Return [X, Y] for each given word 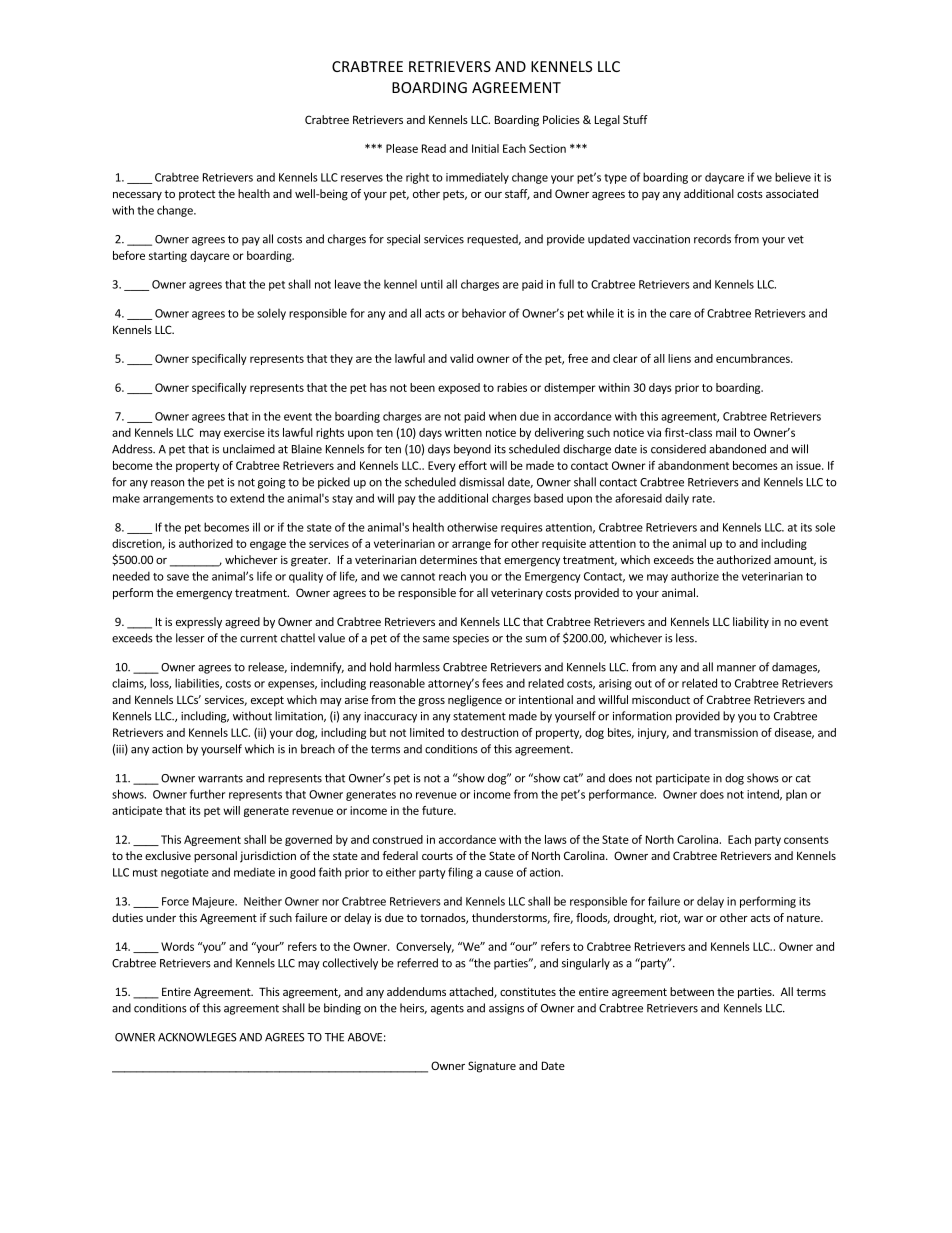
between [692, 991]
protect [197, 195]
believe [793, 177]
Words [177, 946]
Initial [485, 148]
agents [447, 1009]
